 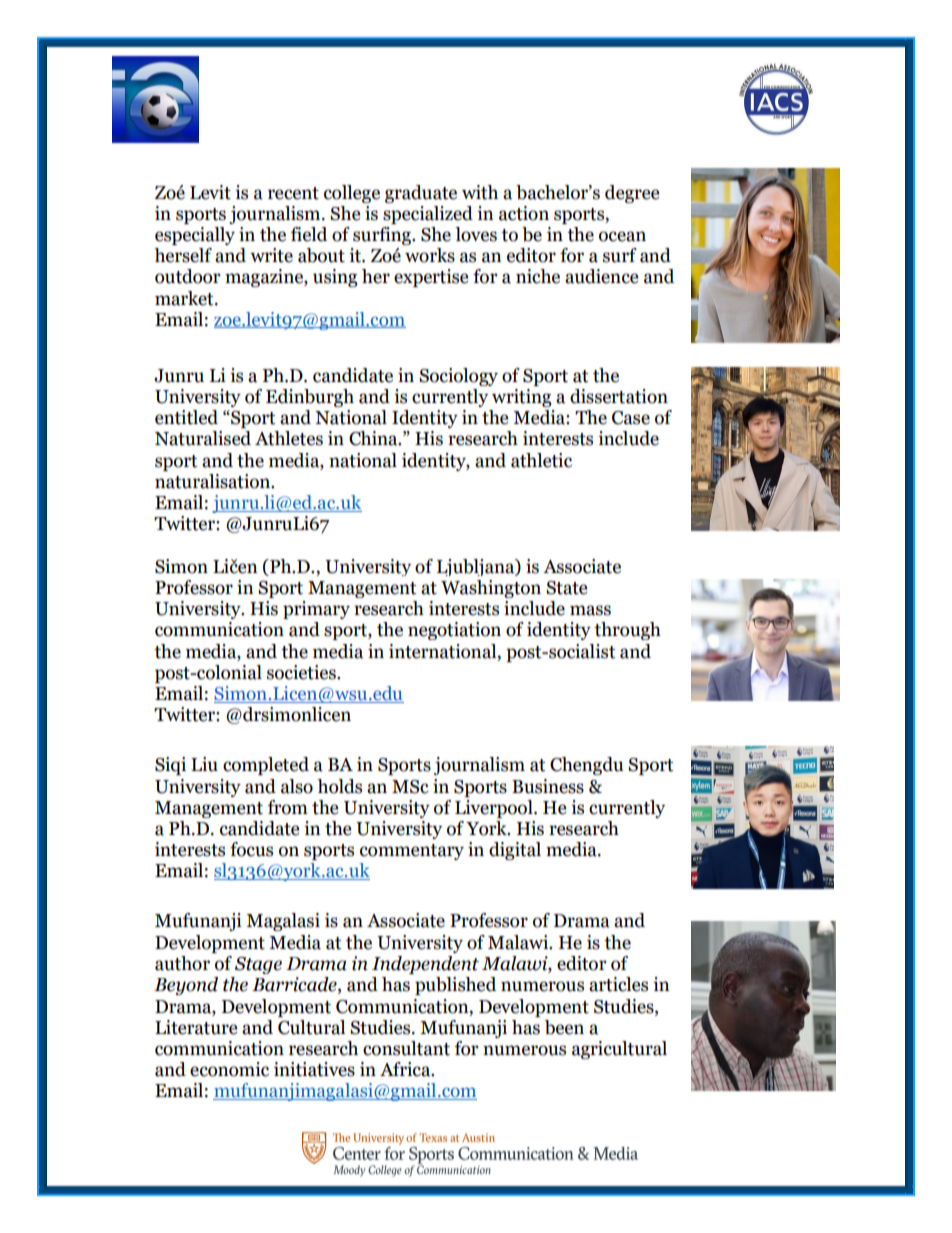 I want to click on consultant, so click(x=406, y=1048).
